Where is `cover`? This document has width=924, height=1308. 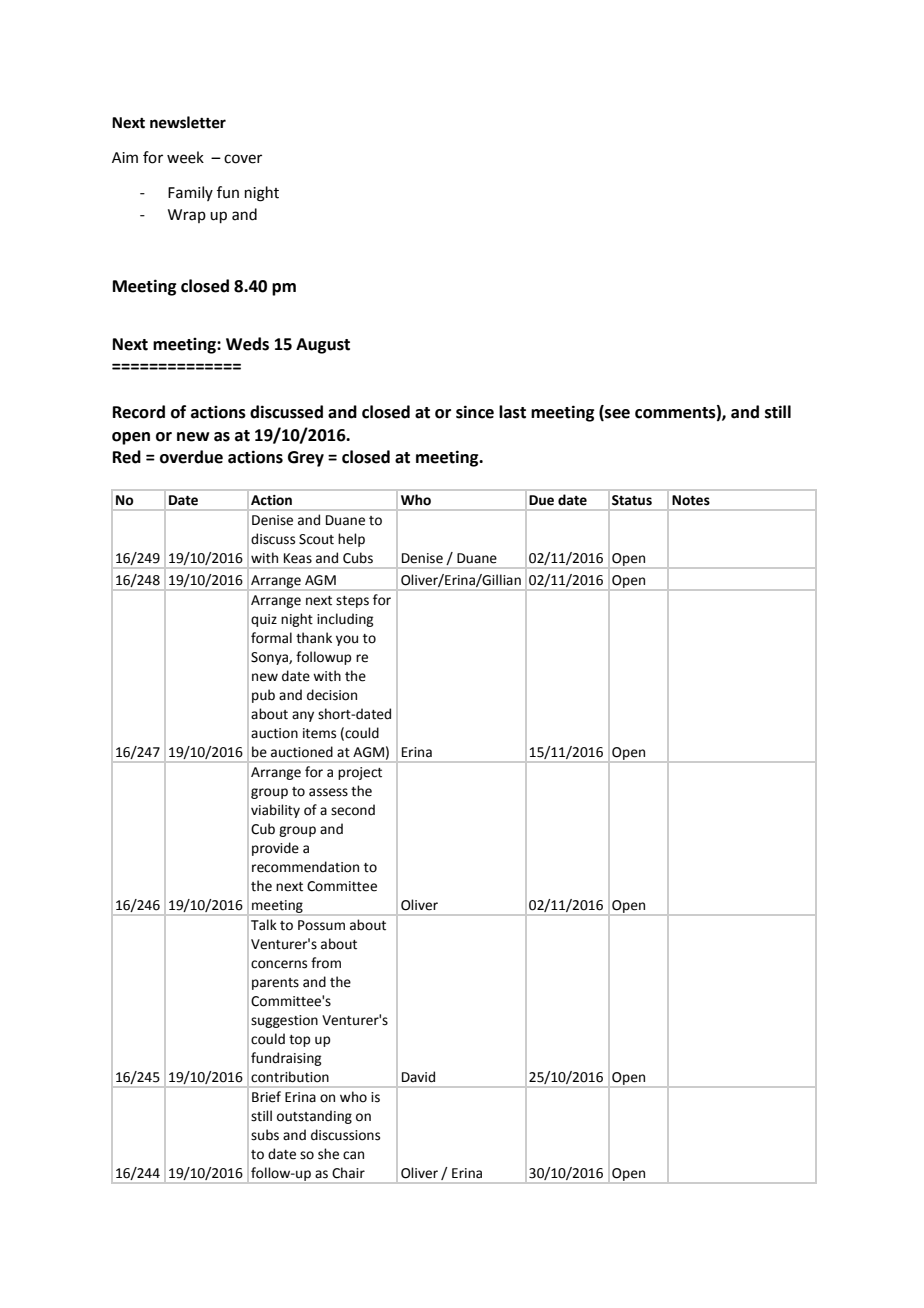
cover is located at coordinates (243, 159).
